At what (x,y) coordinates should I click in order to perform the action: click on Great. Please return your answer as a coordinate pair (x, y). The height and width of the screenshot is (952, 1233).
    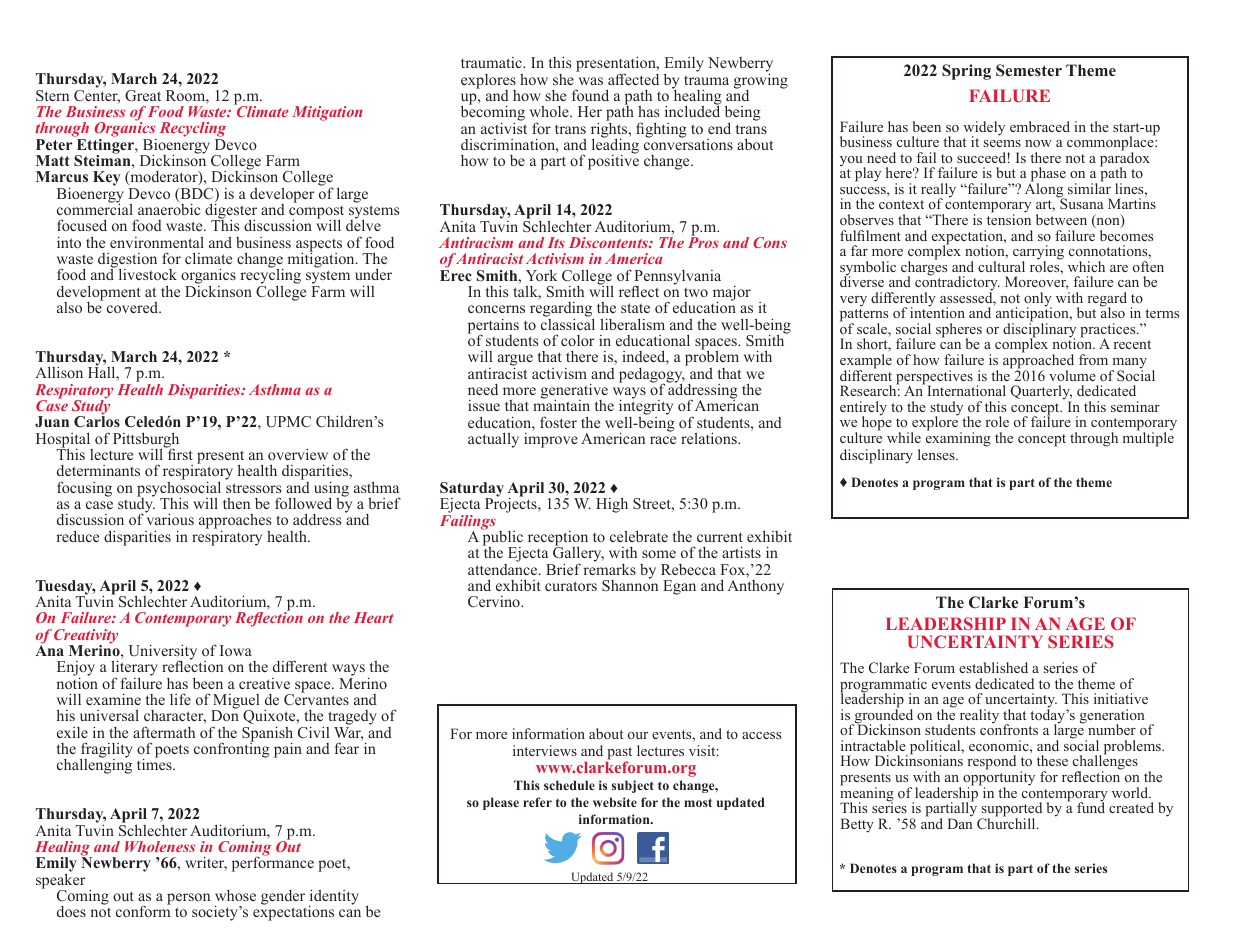
    Looking at the image, I should click on (143, 96).
